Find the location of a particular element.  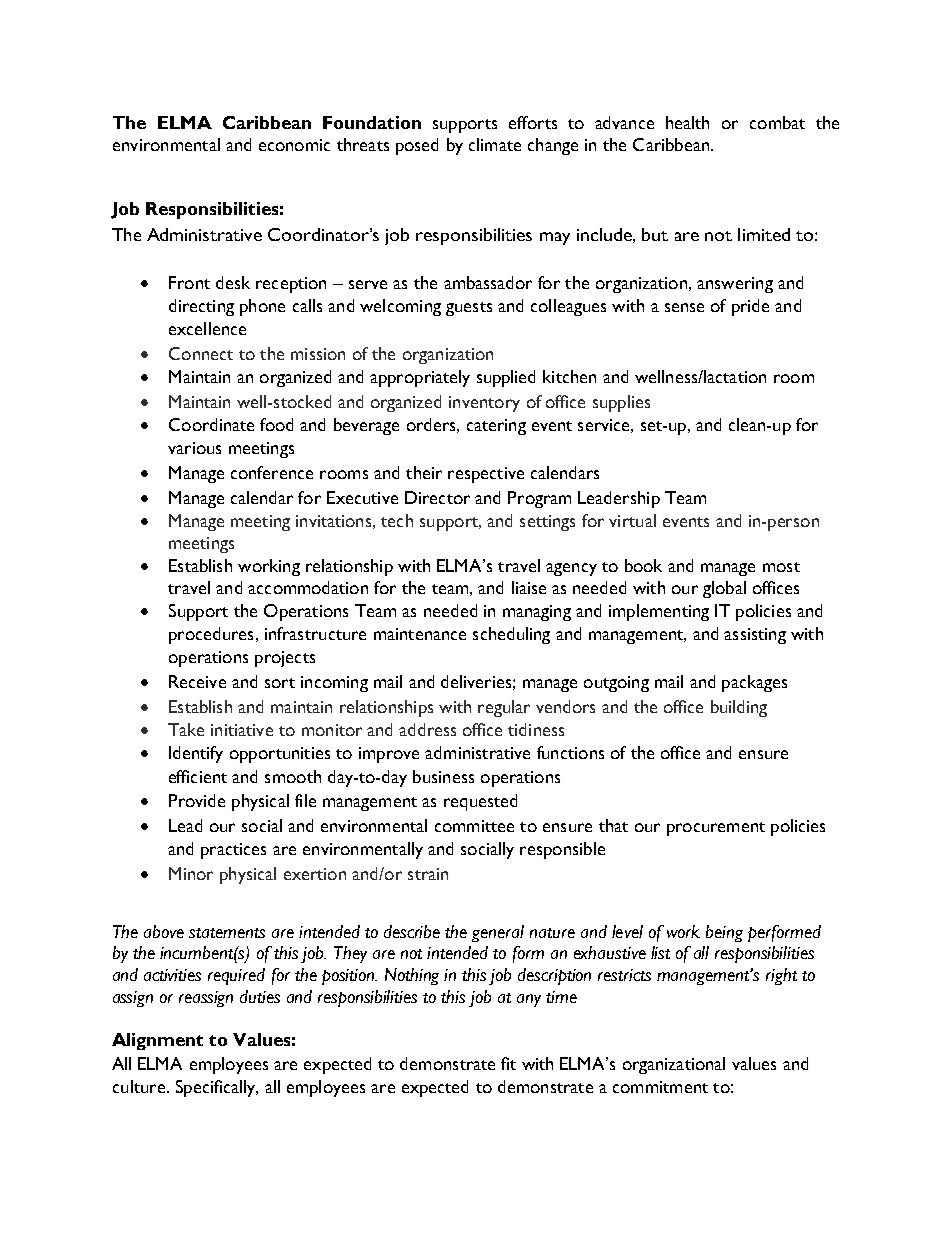

practices is located at coordinates (233, 851).
